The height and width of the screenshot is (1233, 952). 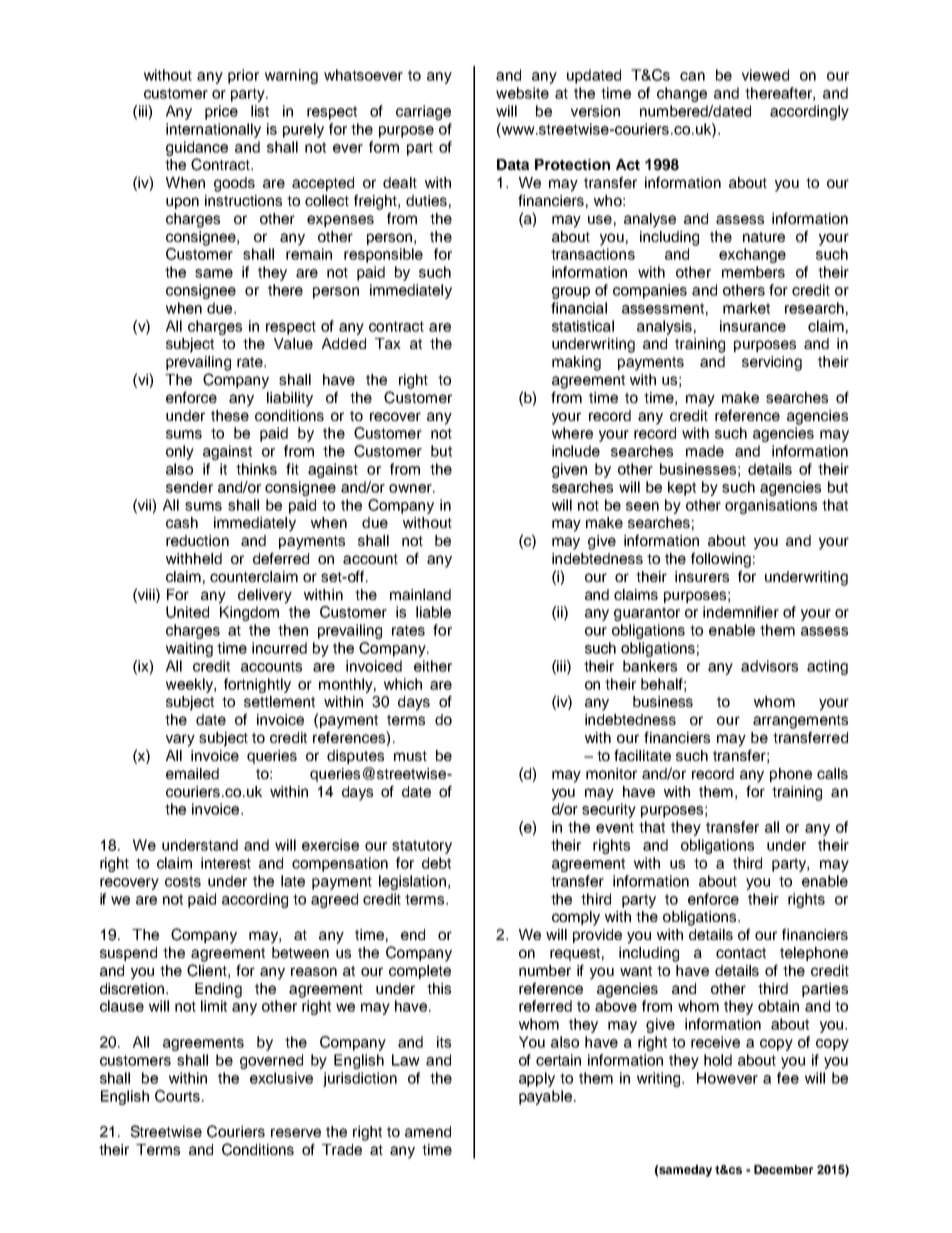 I want to click on made, so click(x=705, y=451).
